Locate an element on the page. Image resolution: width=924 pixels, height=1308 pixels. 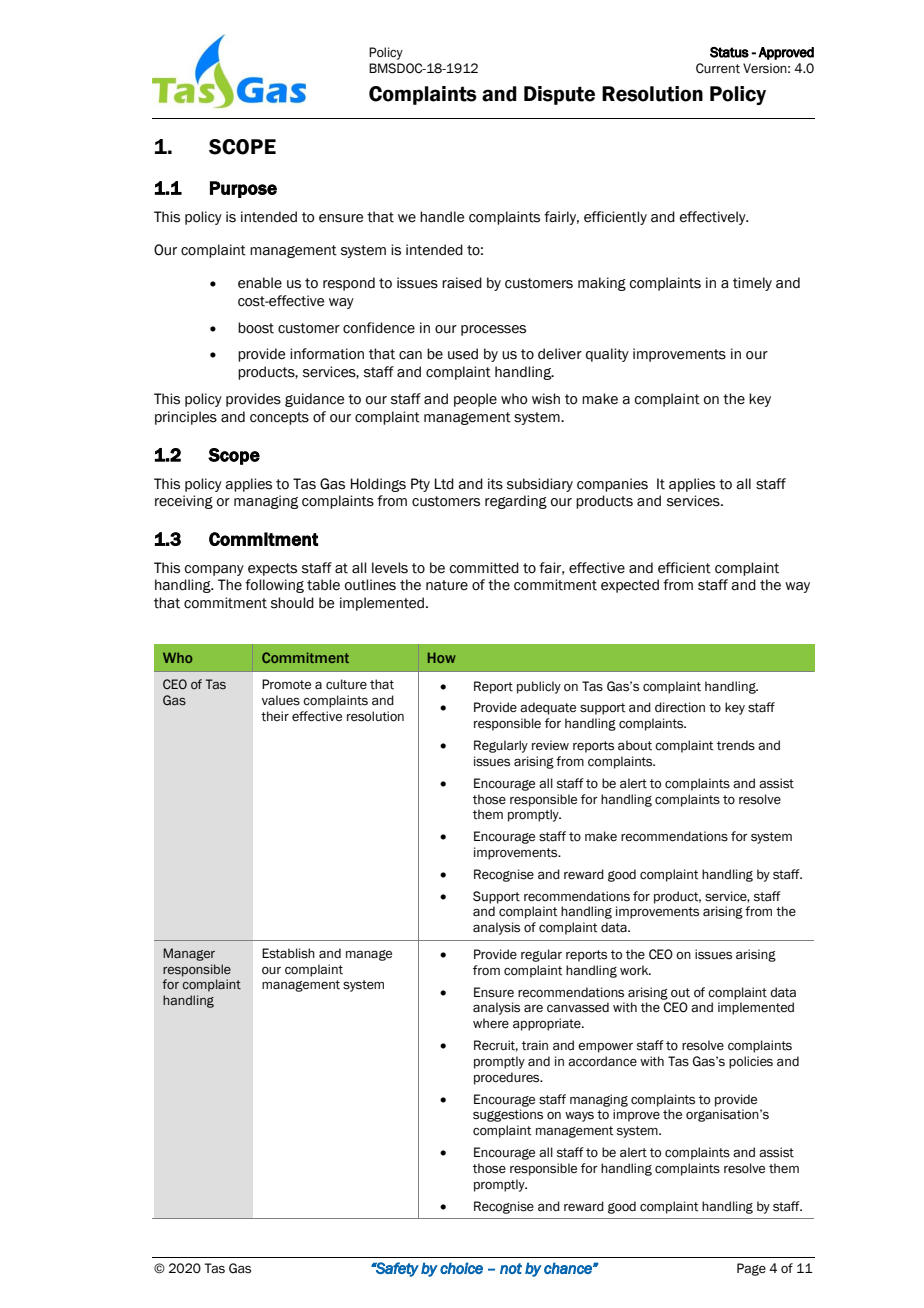
Promote is located at coordinates (286, 684).
